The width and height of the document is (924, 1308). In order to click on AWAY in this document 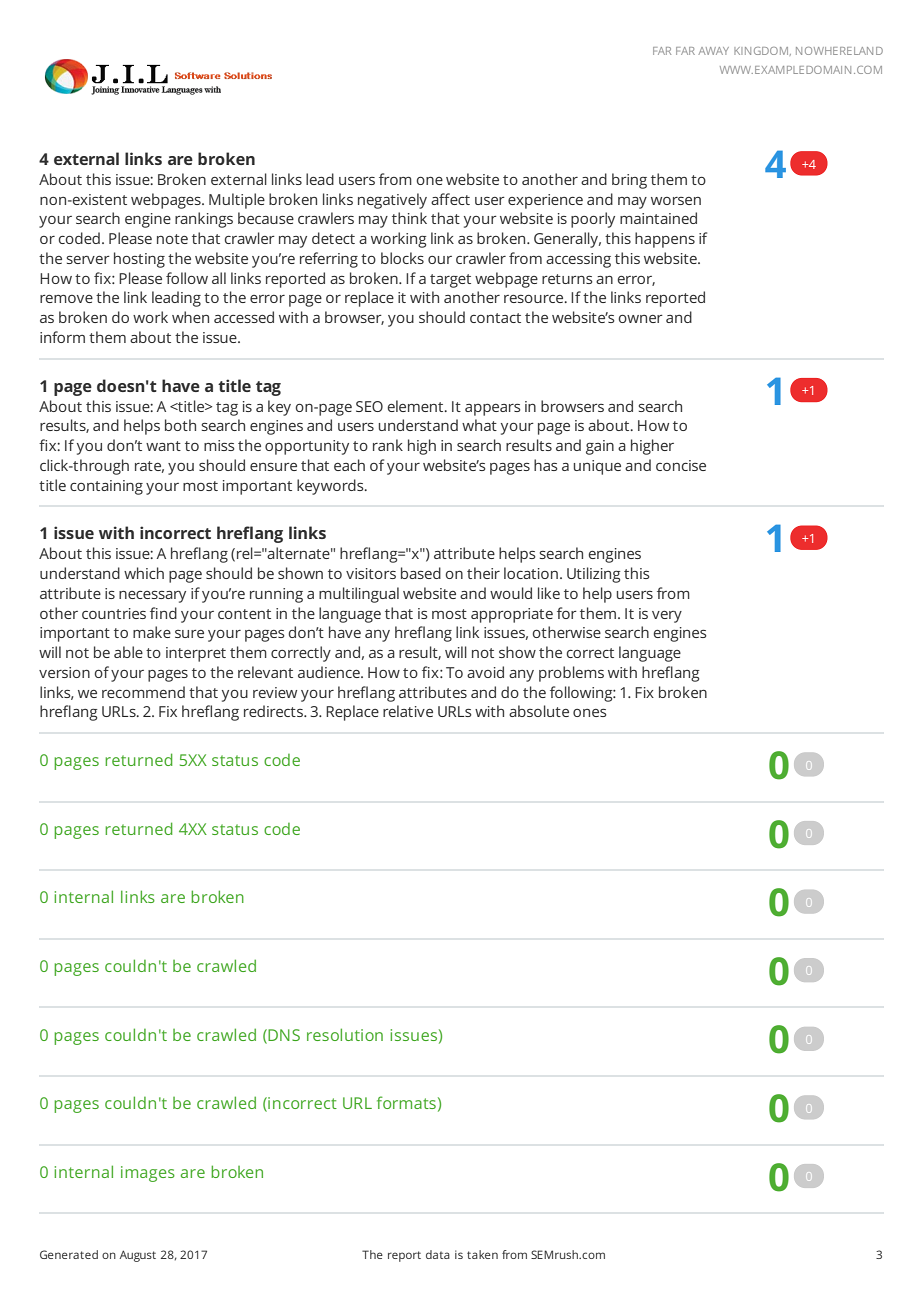, I will do `click(713, 51)`.
